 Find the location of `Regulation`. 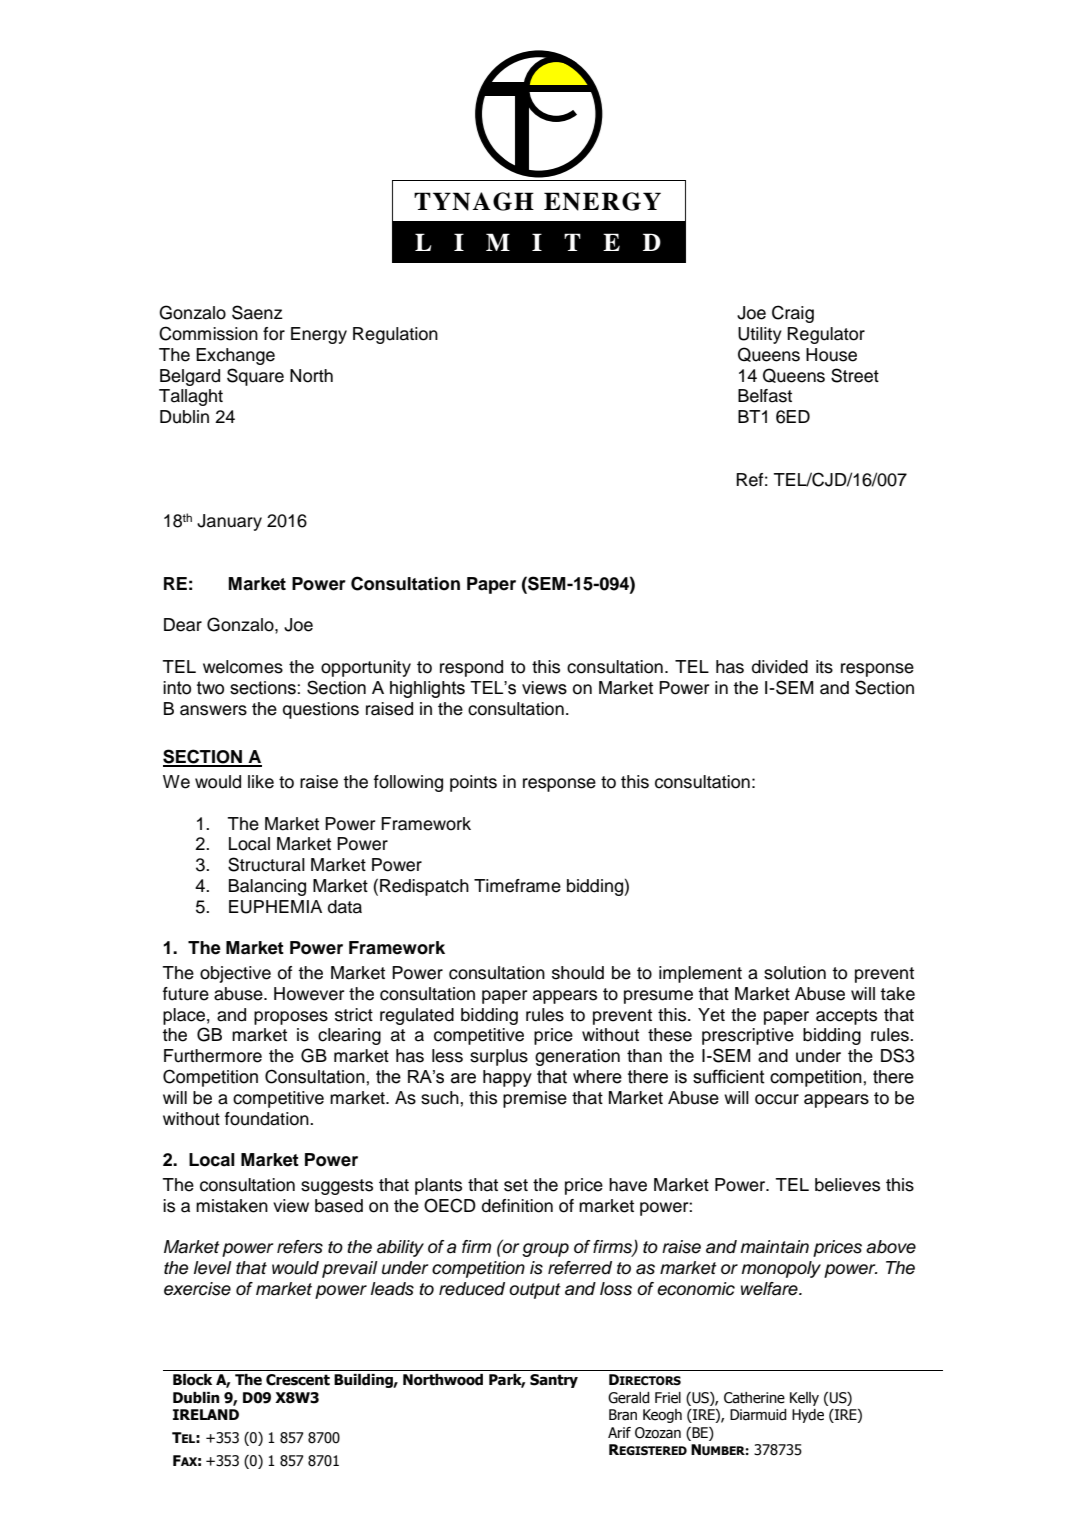

Regulation is located at coordinates (395, 335).
